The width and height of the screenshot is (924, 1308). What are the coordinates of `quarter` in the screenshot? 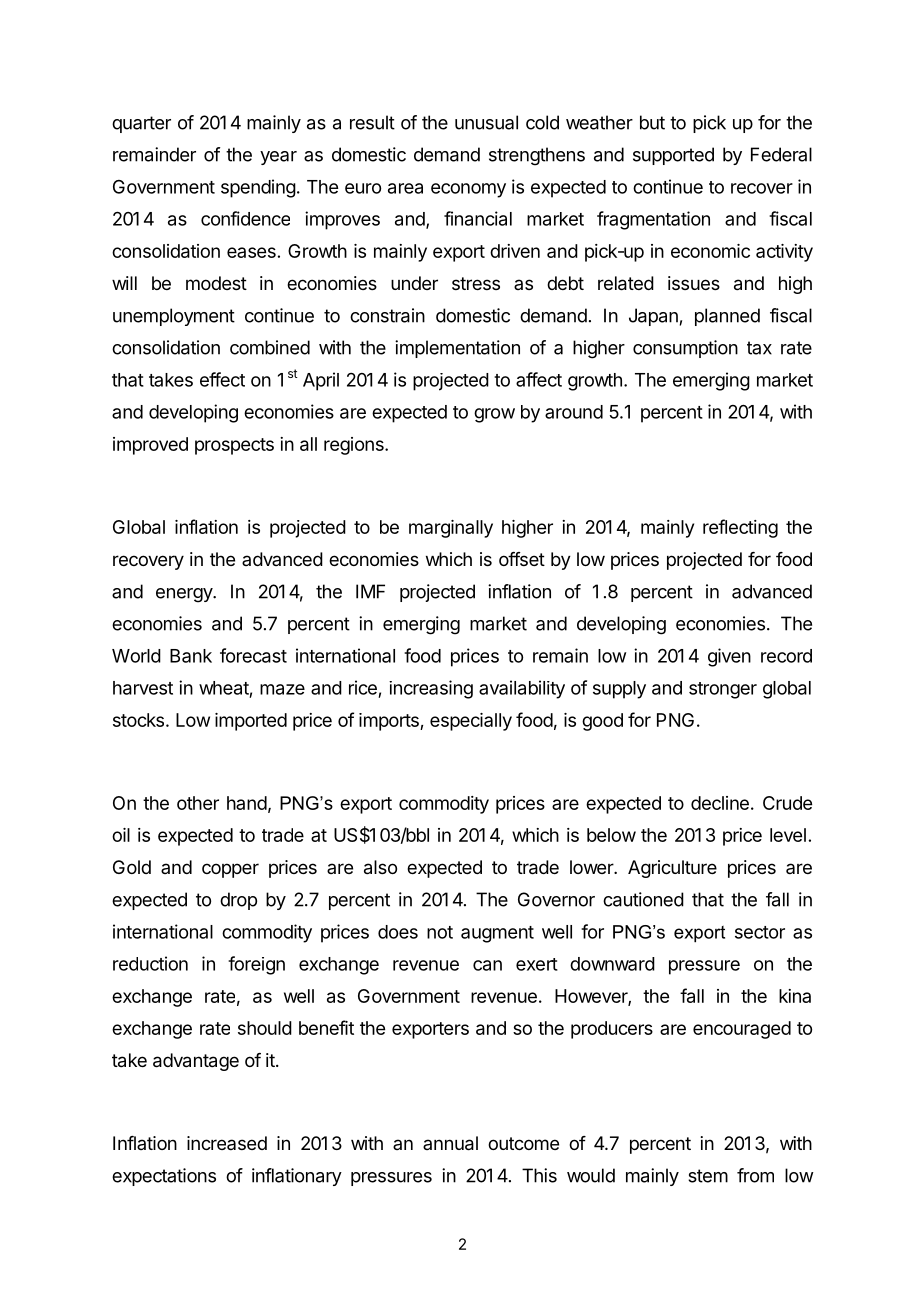 It's located at (141, 124).
